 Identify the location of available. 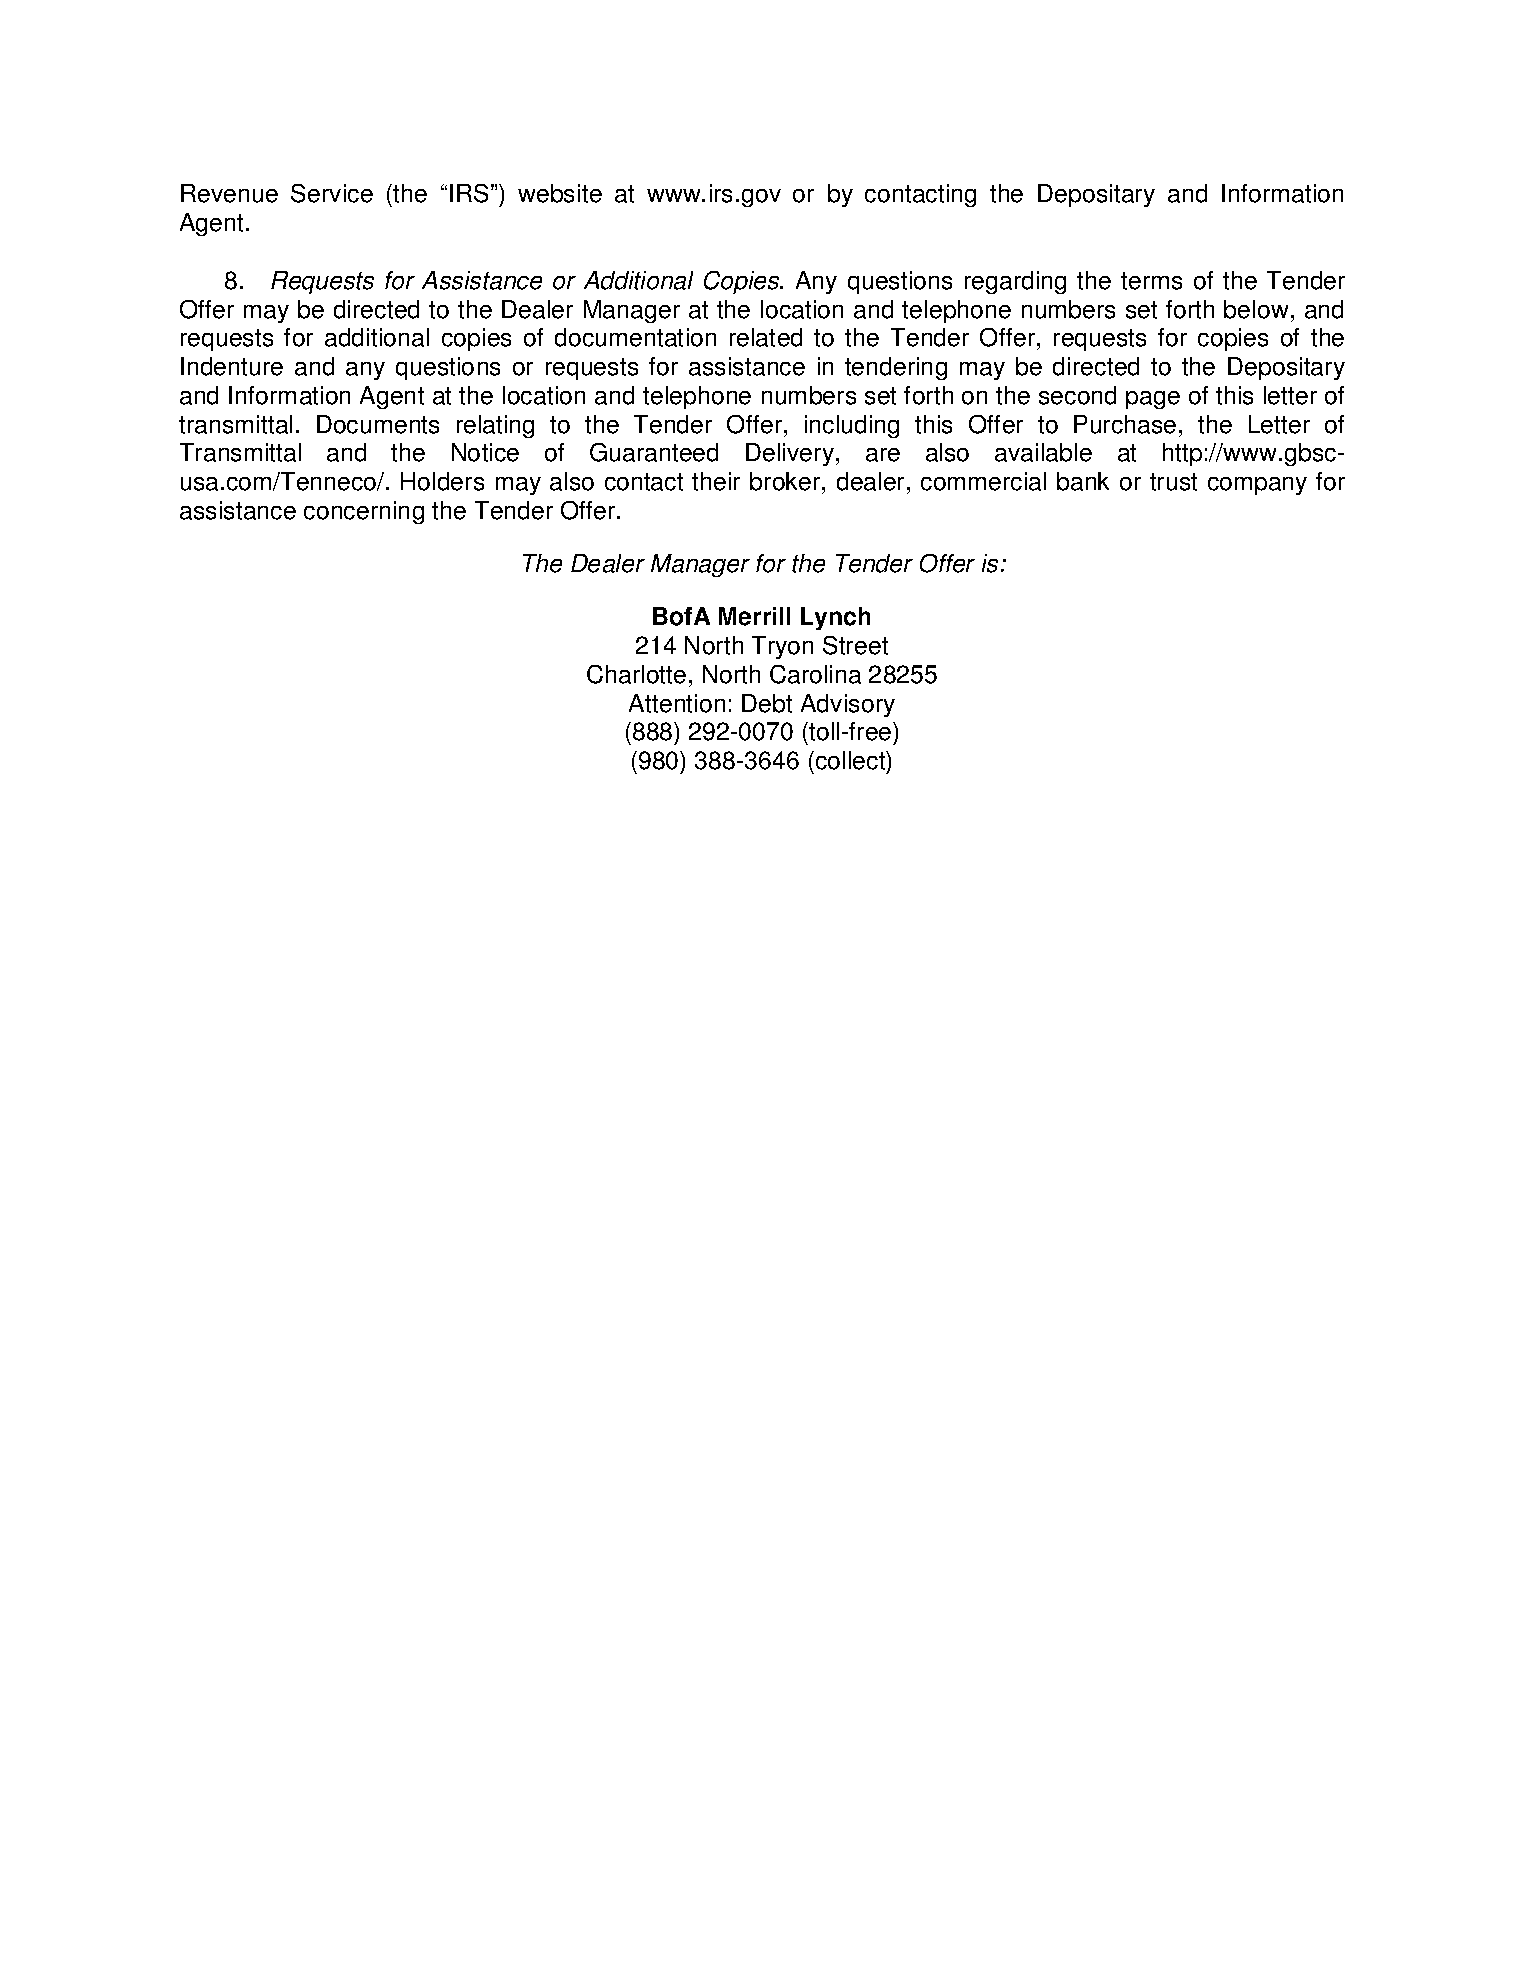
(1043, 452).
